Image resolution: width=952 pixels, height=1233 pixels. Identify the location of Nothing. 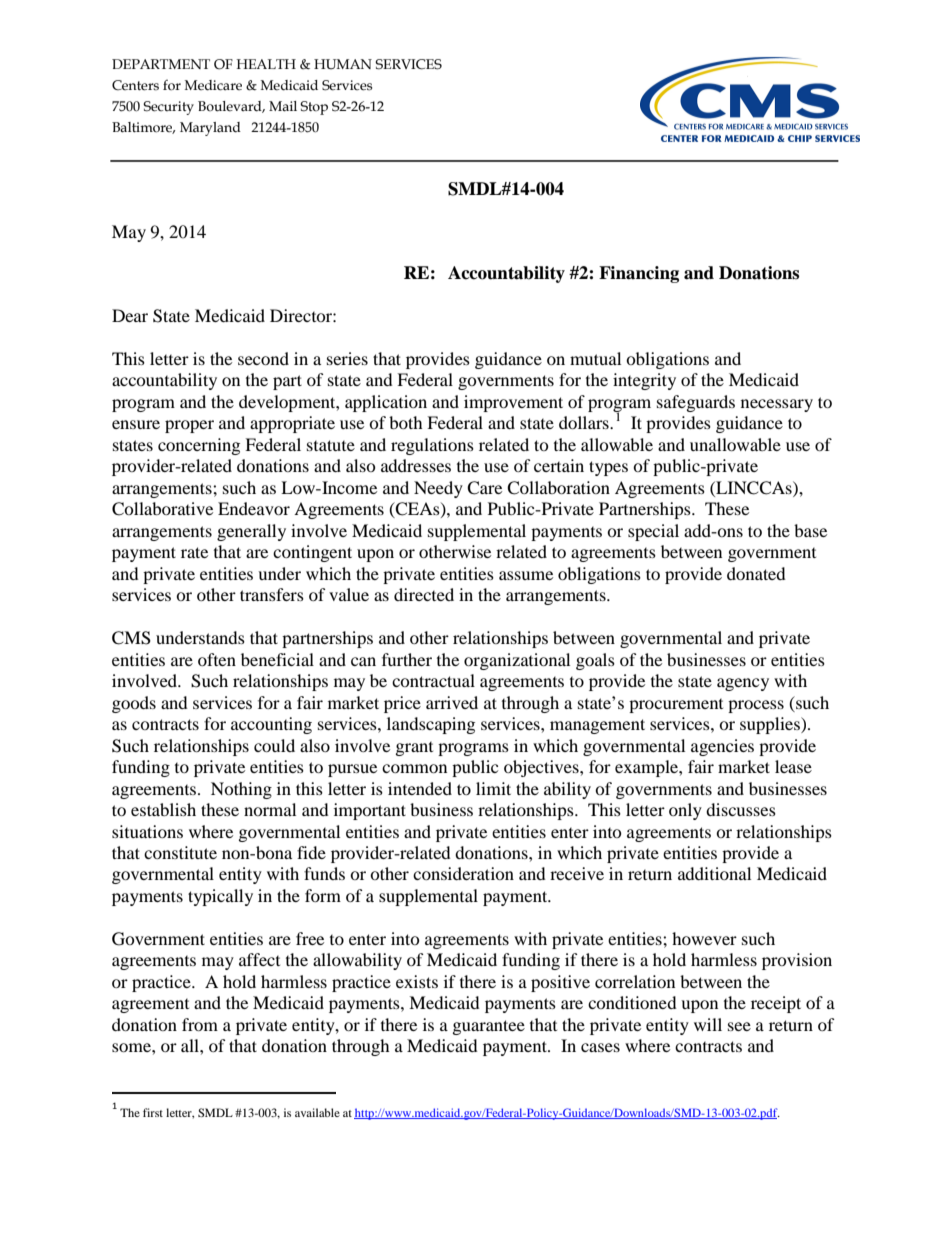
(241, 790).
